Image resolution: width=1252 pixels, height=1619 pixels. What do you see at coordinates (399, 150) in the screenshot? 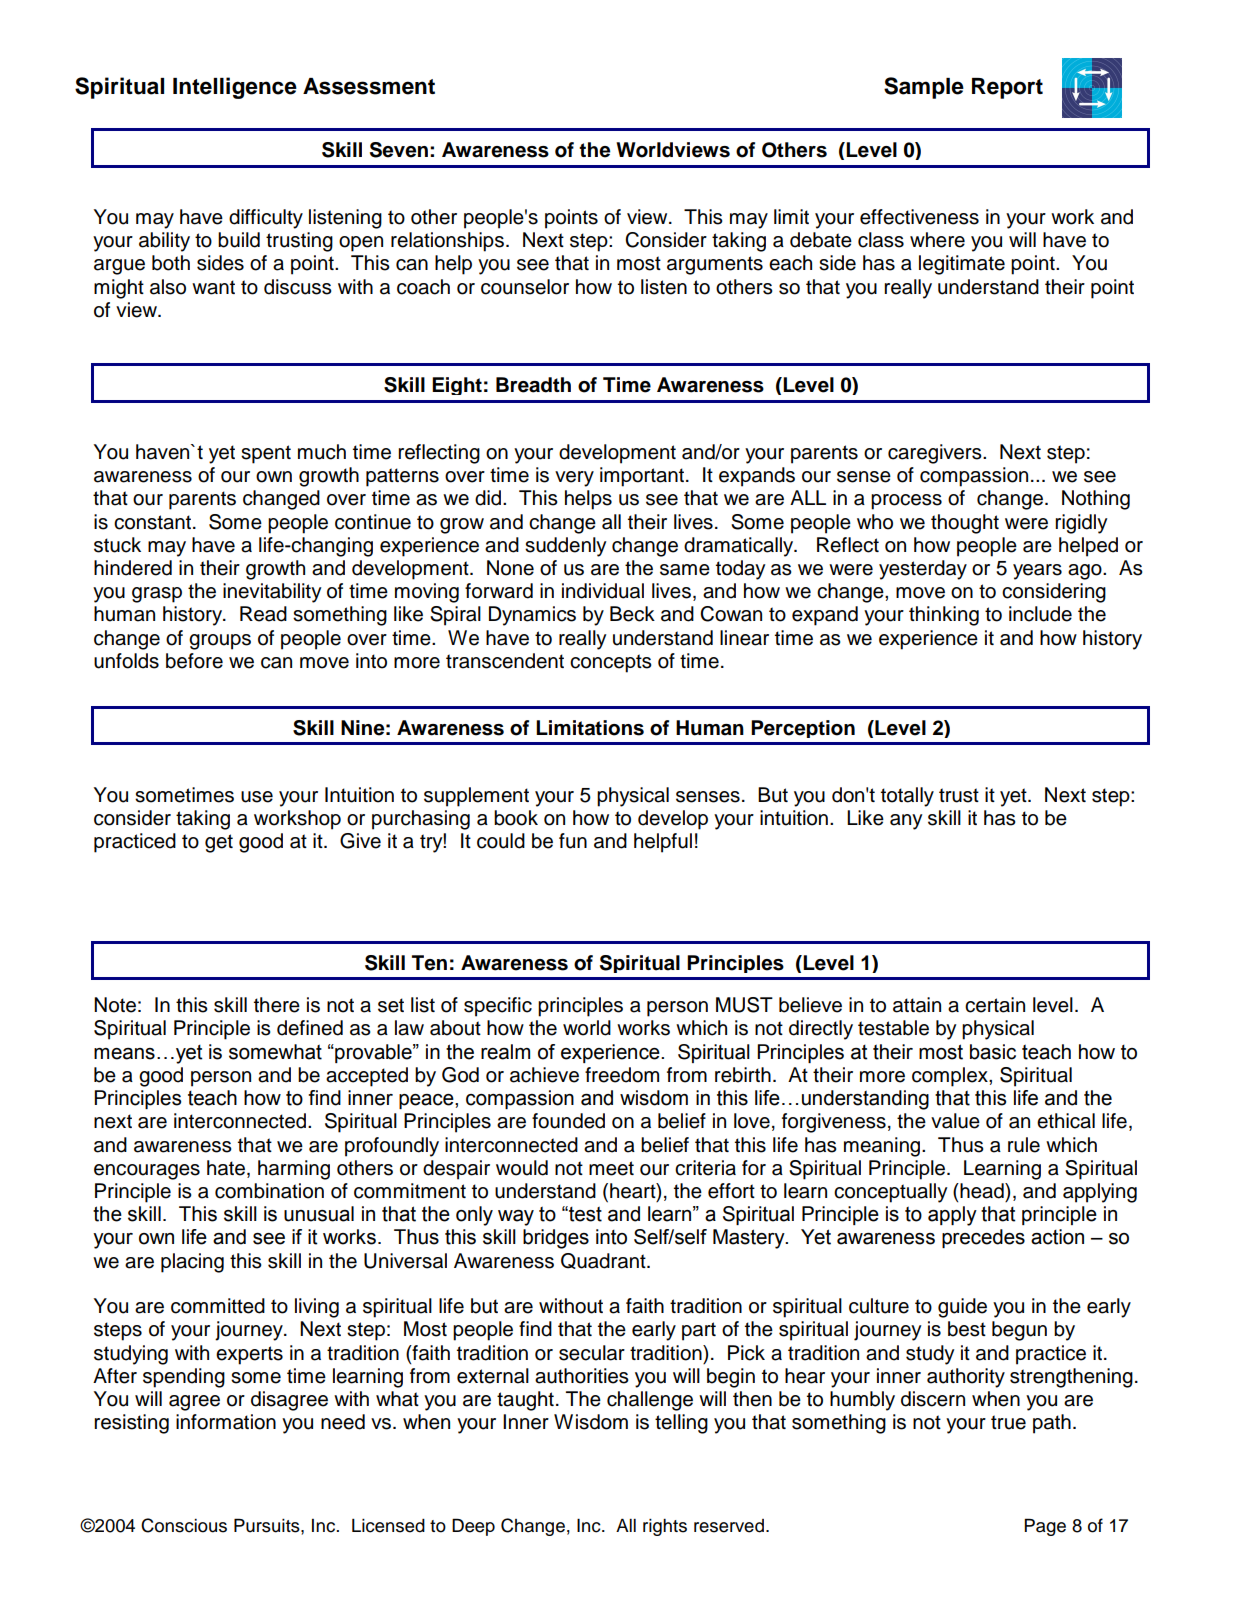
I see `Seven` at bounding box center [399, 150].
